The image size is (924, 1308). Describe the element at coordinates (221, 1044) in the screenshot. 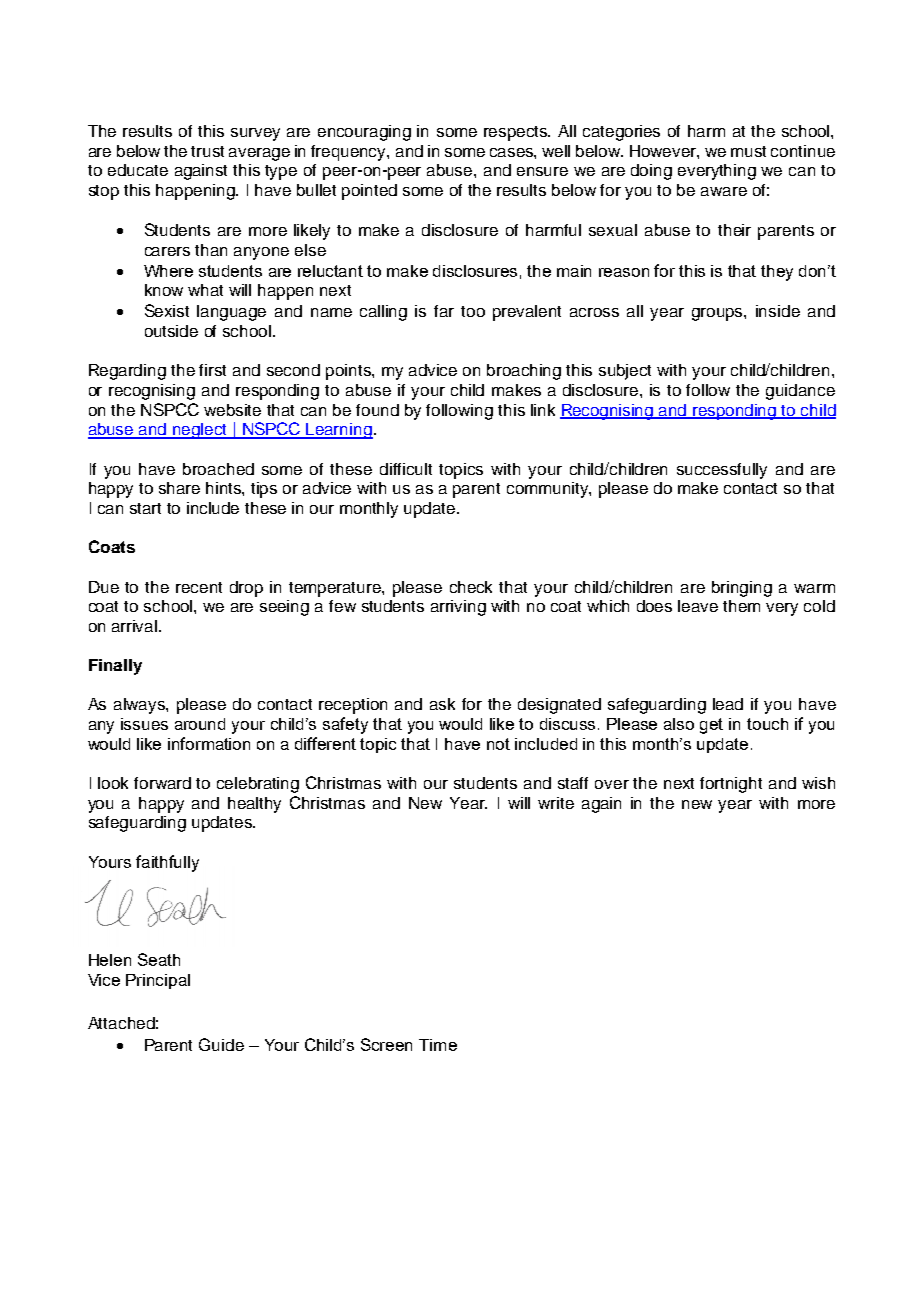

I see `Guide` at that location.
